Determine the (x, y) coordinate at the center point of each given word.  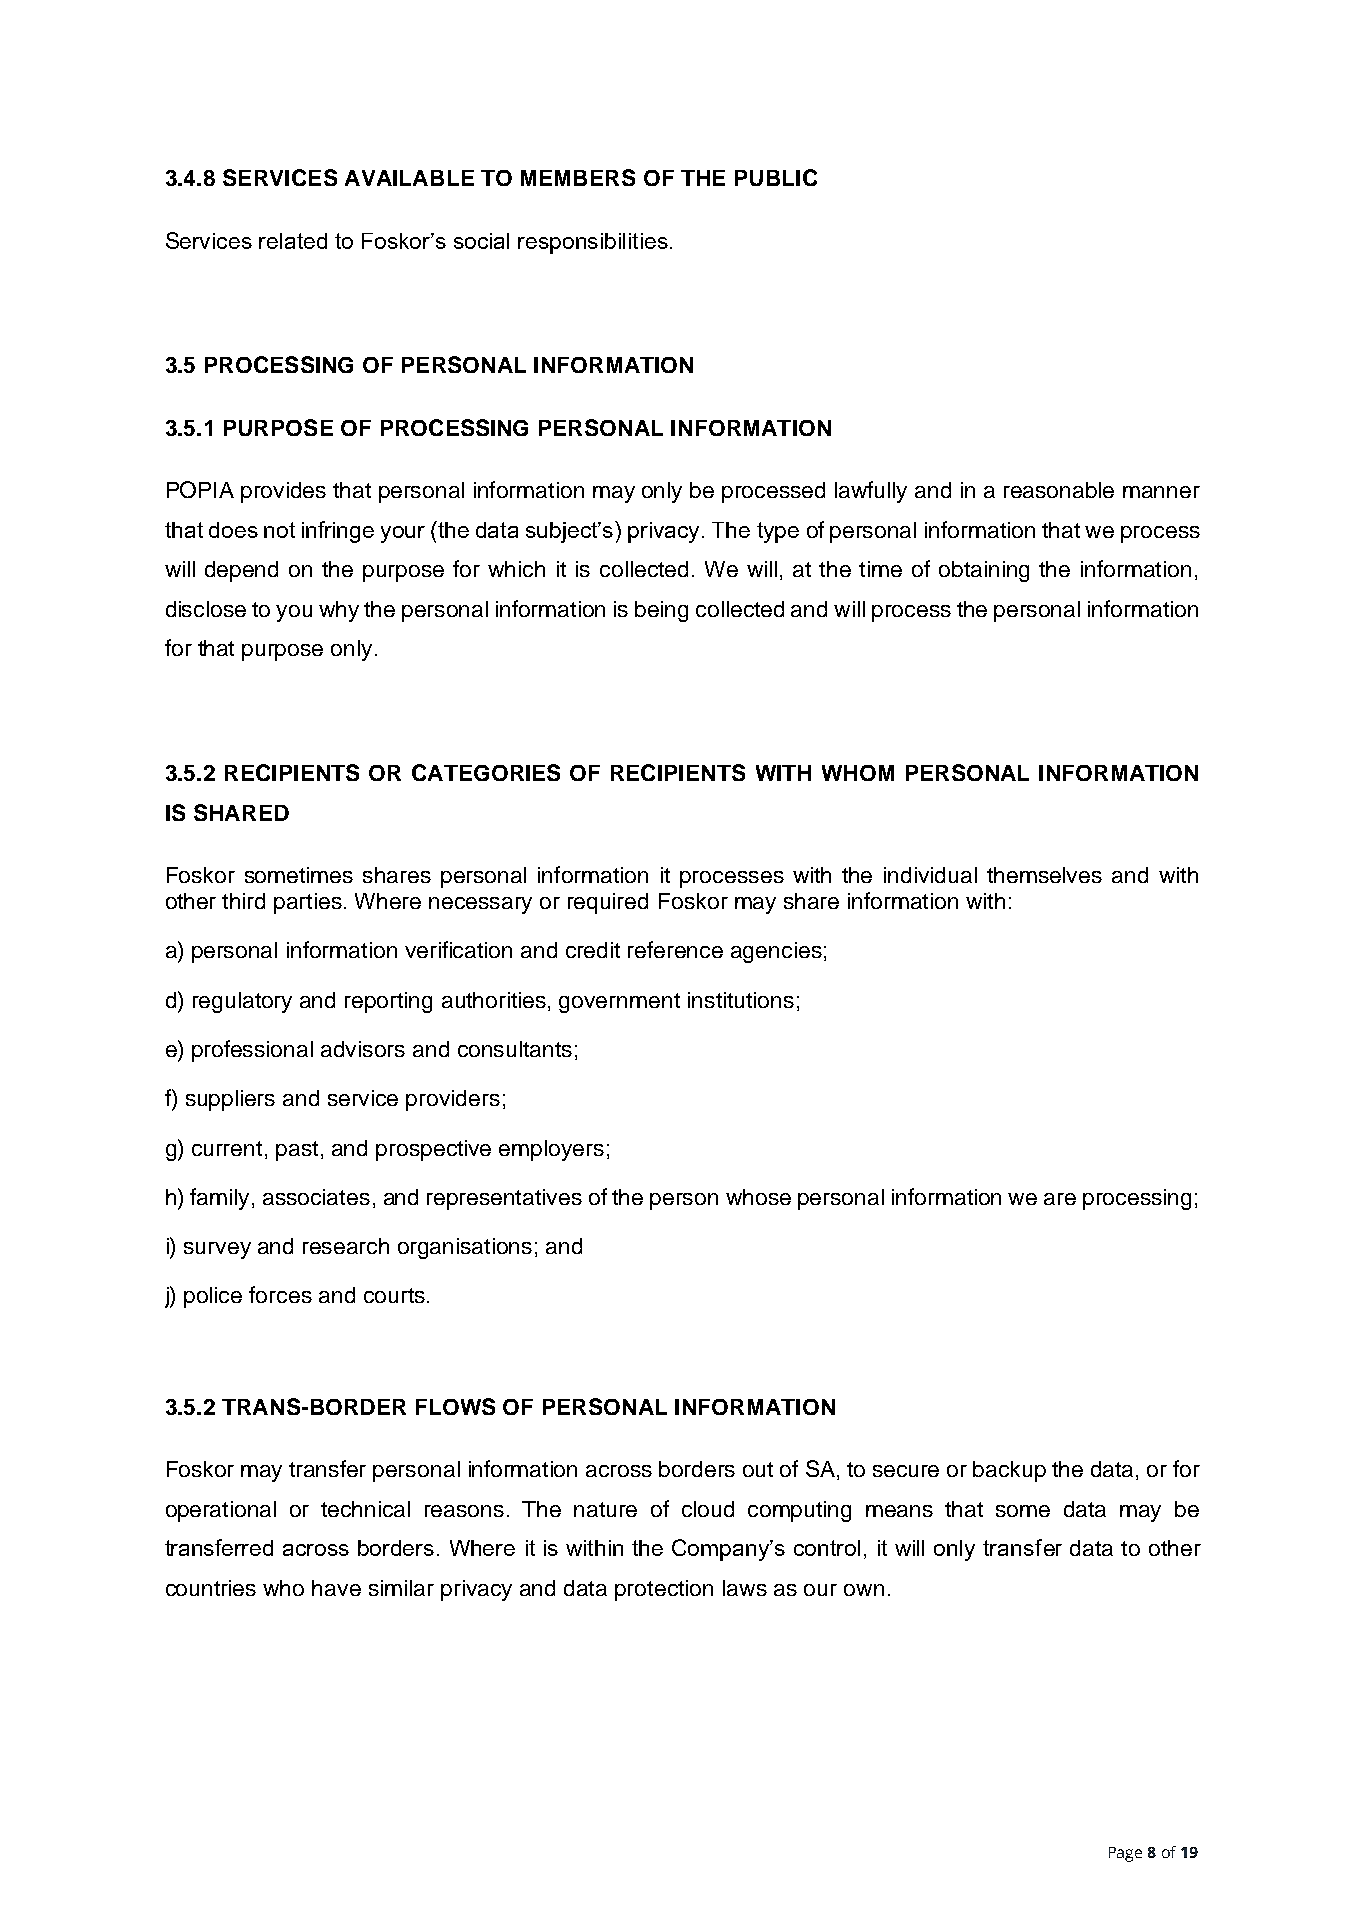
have (336, 1588)
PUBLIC (776, 177)
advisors (363, 1049)
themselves (1044, 875)
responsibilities (593, 243)
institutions (741, 1000)
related (293, 241)
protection (664, 1590)
